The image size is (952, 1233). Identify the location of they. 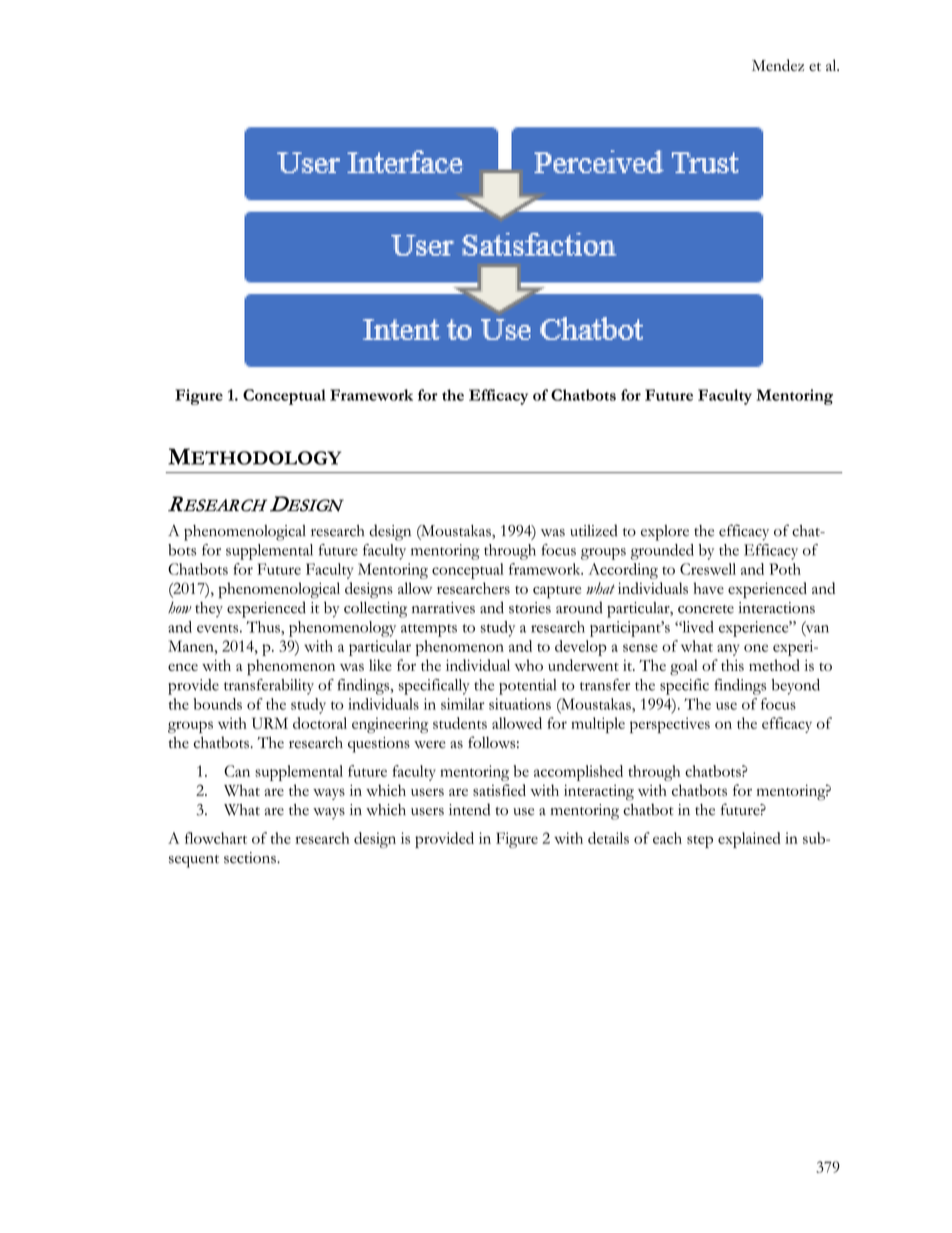
(209, 609).
